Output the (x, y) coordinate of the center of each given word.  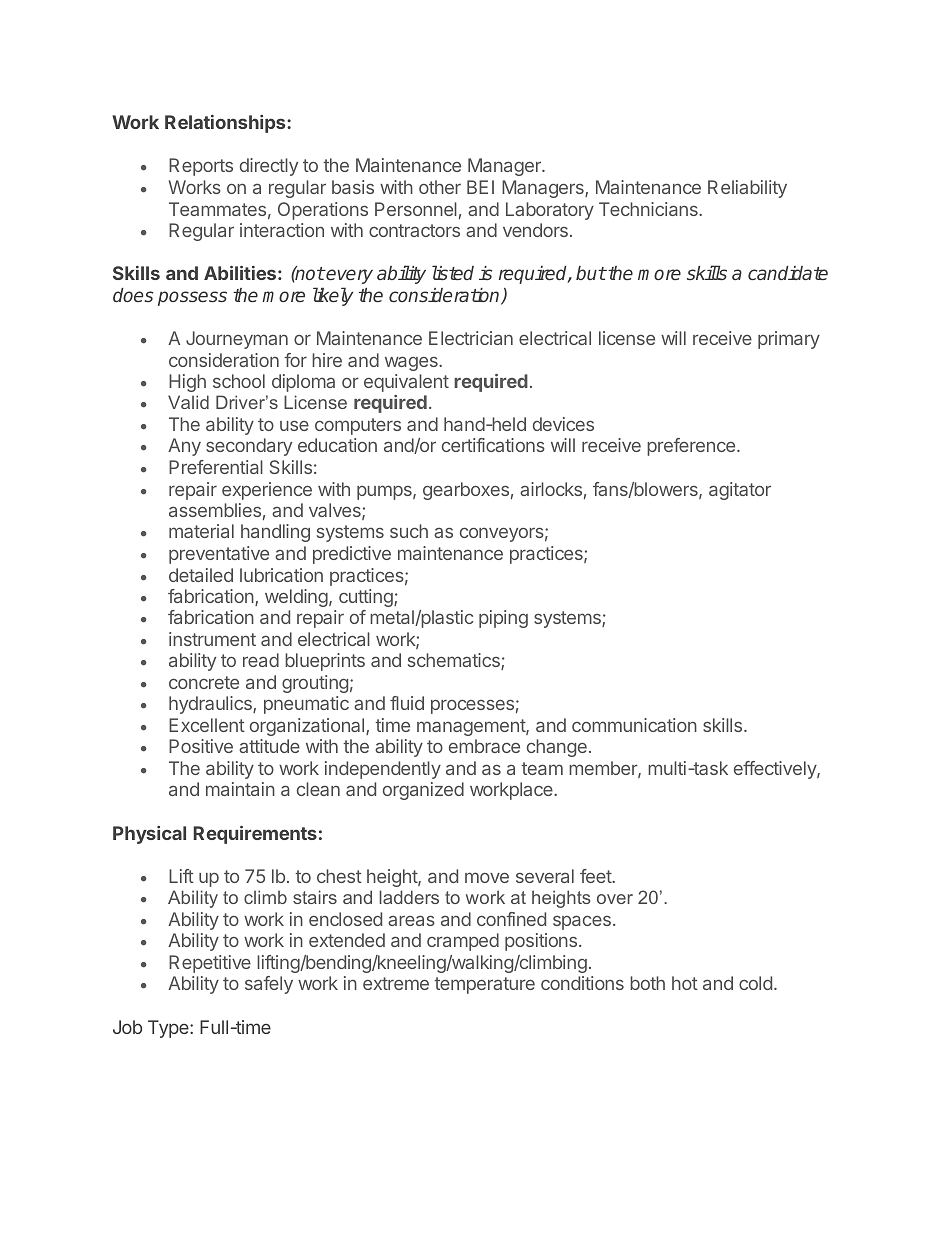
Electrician (471, 338)
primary (789, 340)
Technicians (649, 209)
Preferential (216, 467)
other (440, 187)
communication (634, 725)
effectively (776, 770)
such (409, 531)
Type (169, 1029)
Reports (201, 167)
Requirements (255, 835)
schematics (455, 661)
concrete (204, 682)
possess (192, 298)
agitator (740, 491)
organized (423, 791)
